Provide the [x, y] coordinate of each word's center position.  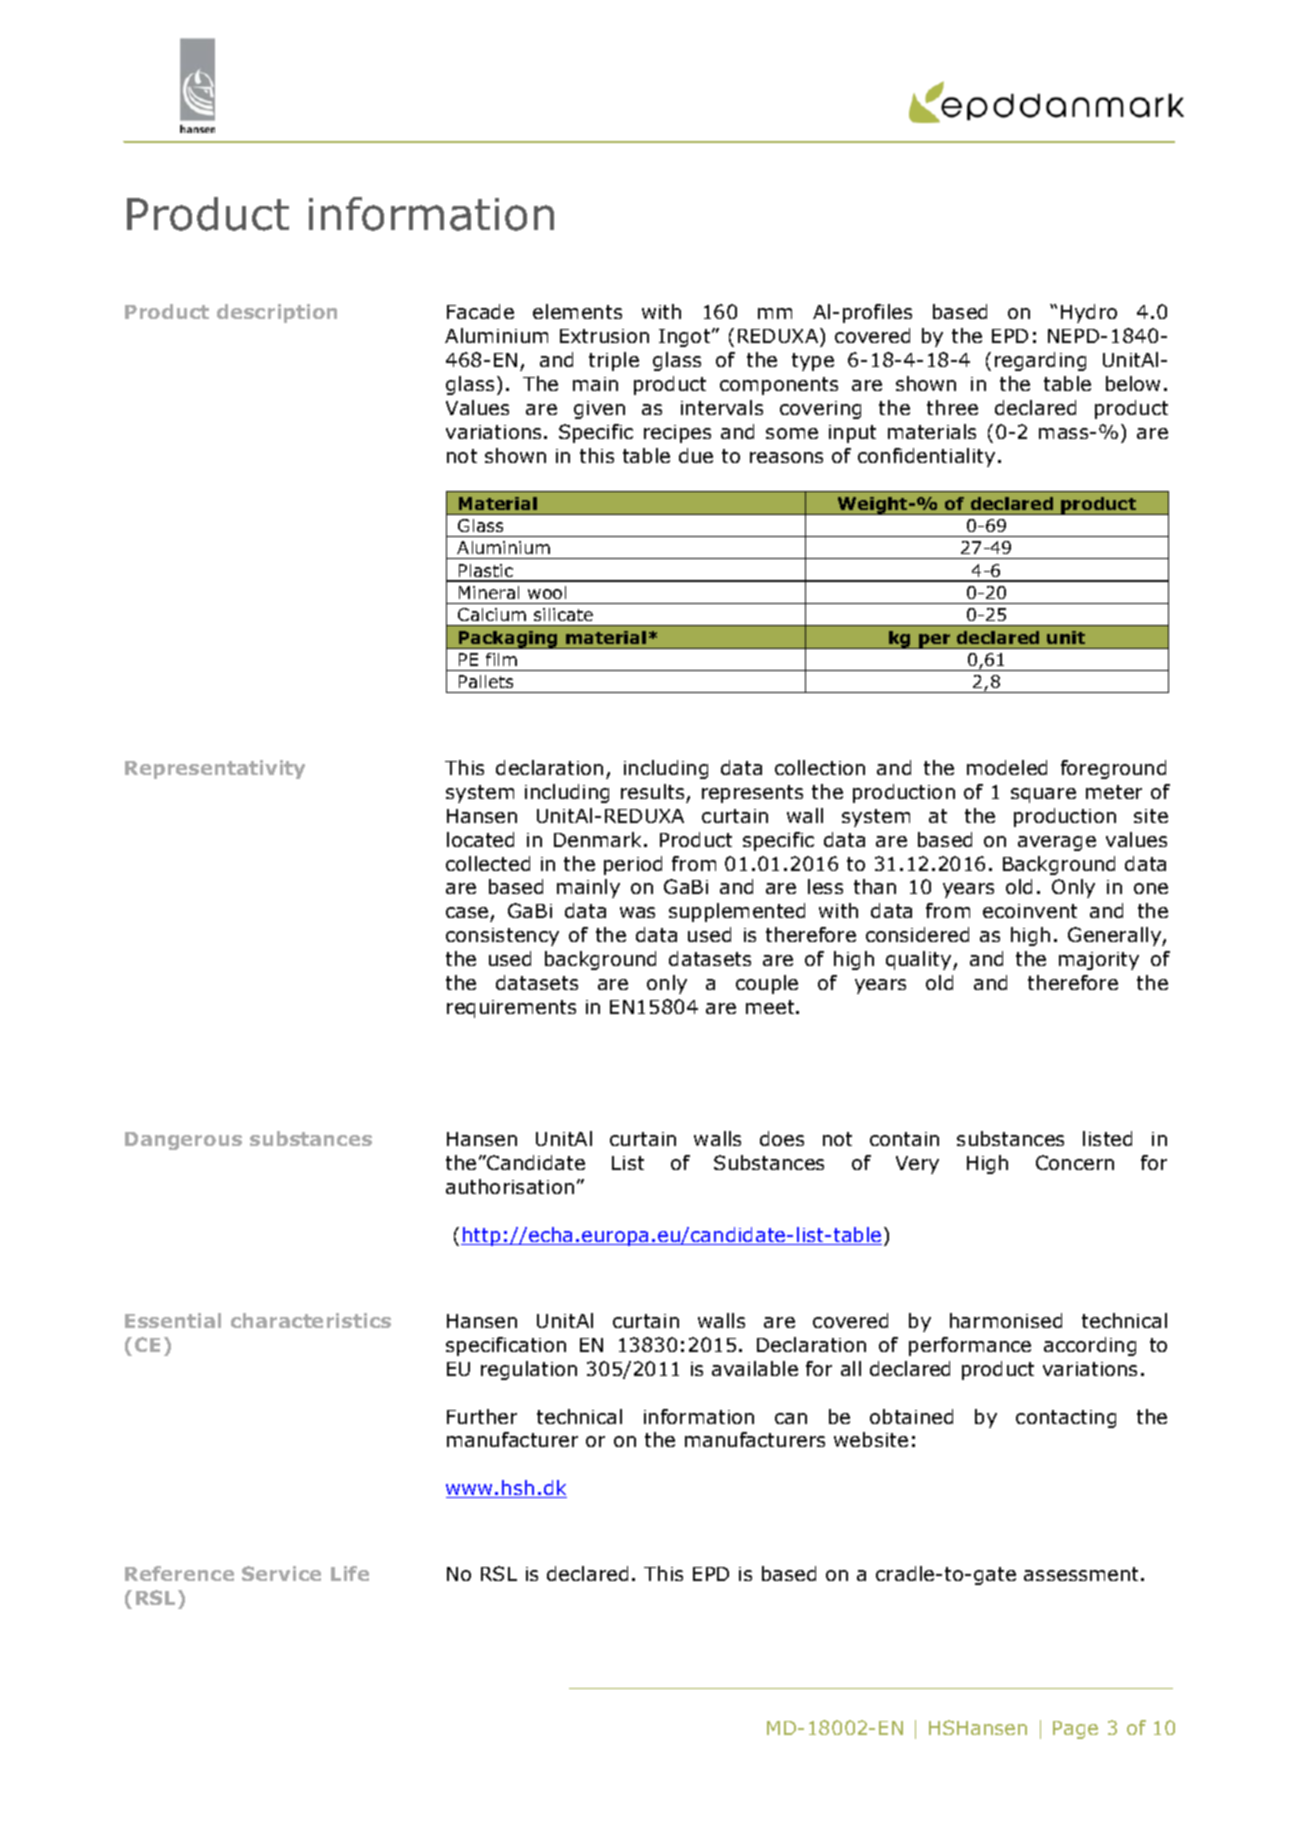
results [652, 791]
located [480, 839]
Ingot [686, 338]
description [277, 313]
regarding [1040, 361]
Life [350, 1573]
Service [281, 1573]
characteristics [311, 1320]
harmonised [1006, 1320]
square [1043, 795]
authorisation [510, 1186]
